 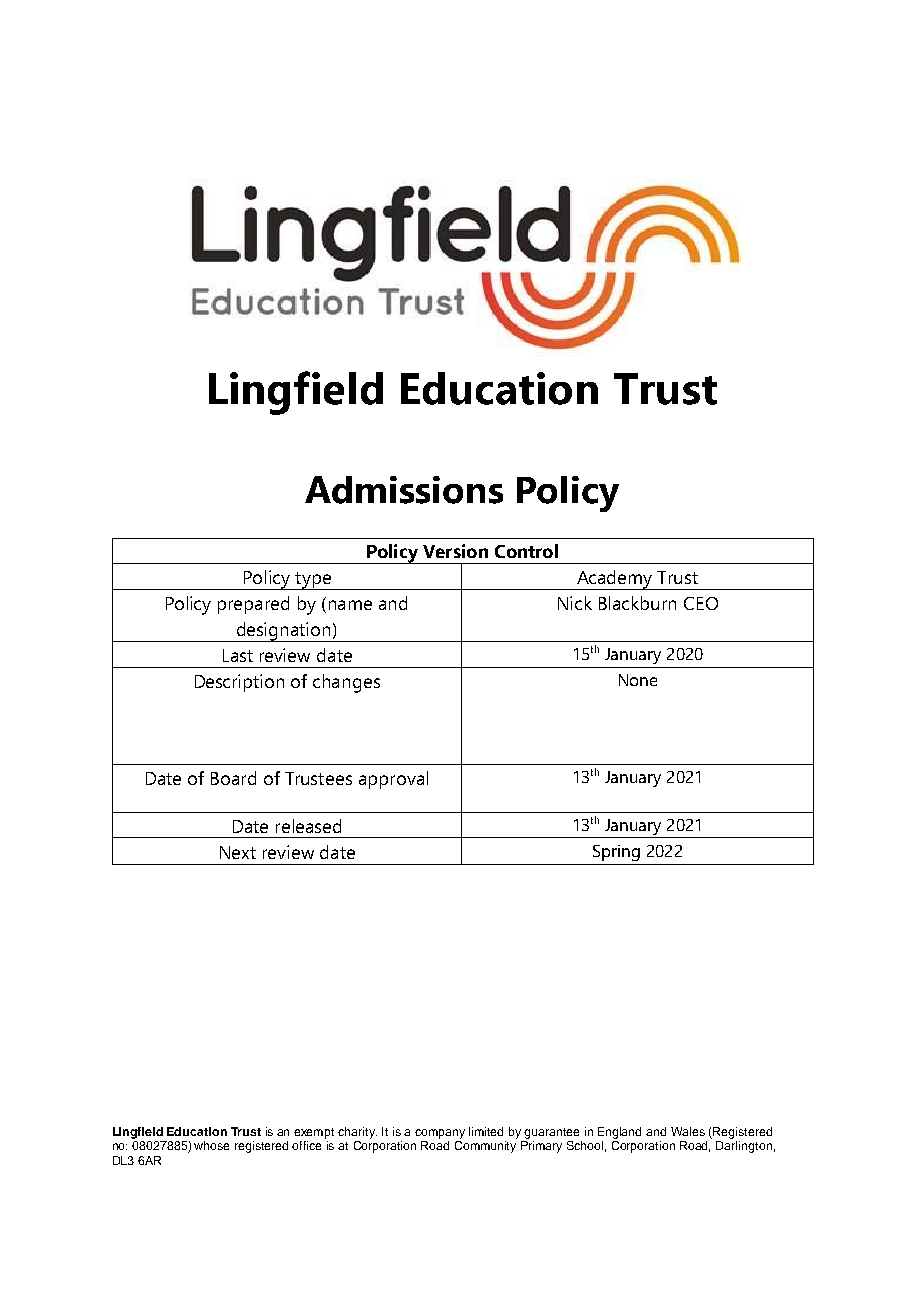 What do you see at coordinates (619, 1133) in the screenshot?
I see `England` at bounding box center [619, 1133].
